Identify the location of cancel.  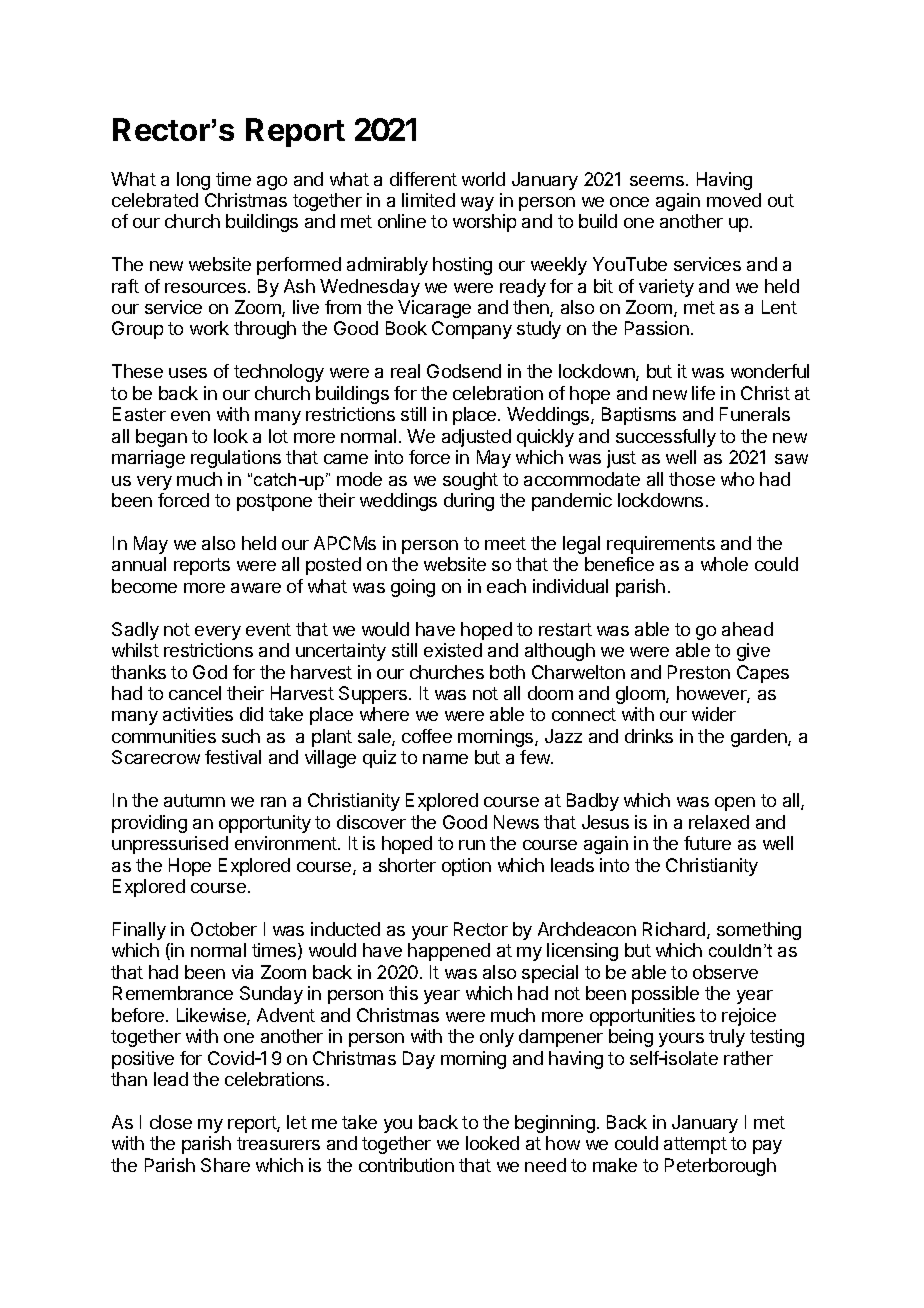
(195, 693).
